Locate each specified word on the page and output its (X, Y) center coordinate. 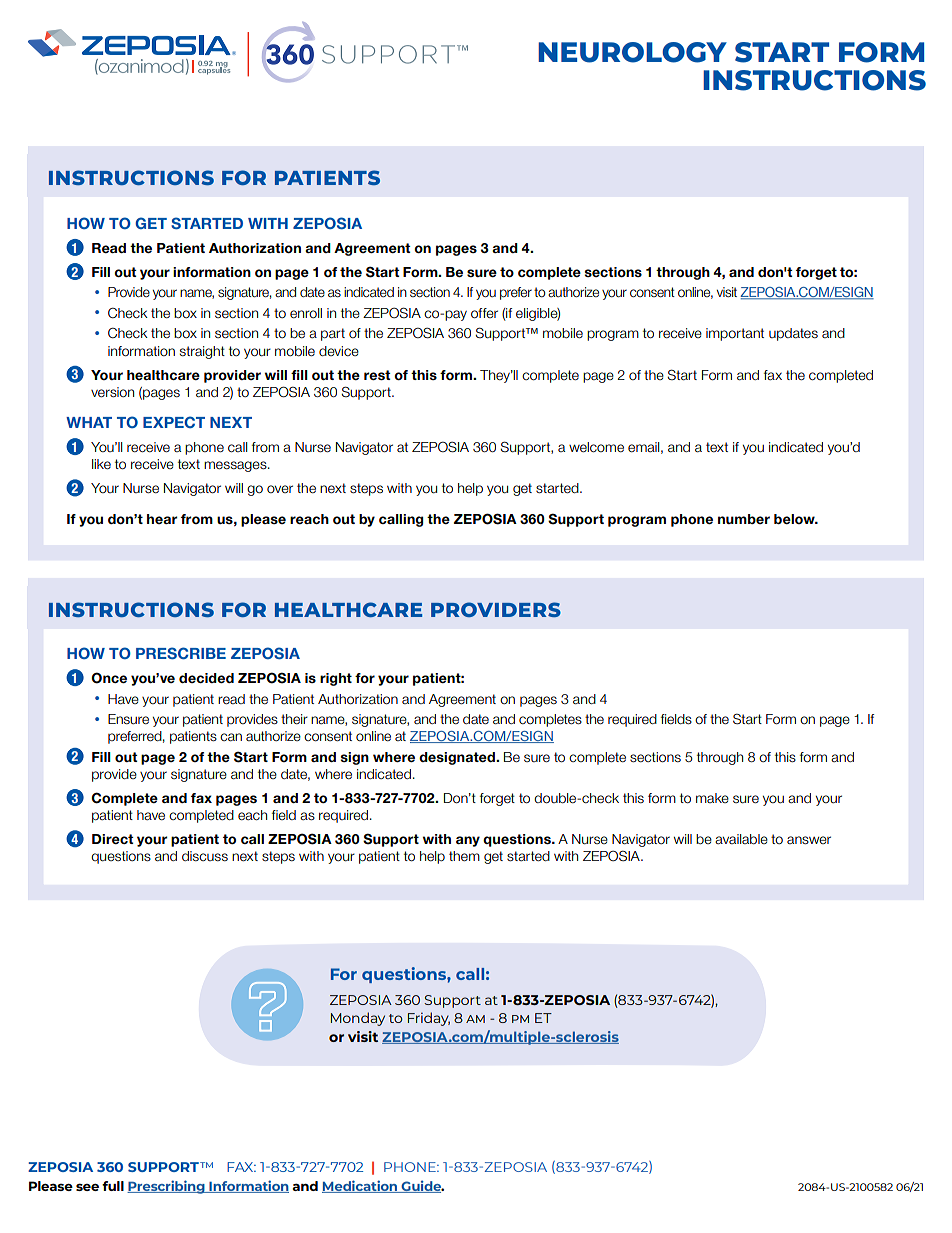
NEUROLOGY (632, 52)
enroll (306, 313)
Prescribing (167, 1187)
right (336, 679)
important (735, 334)
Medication (361, 1186)
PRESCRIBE (181, 653)
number (744, 519)
